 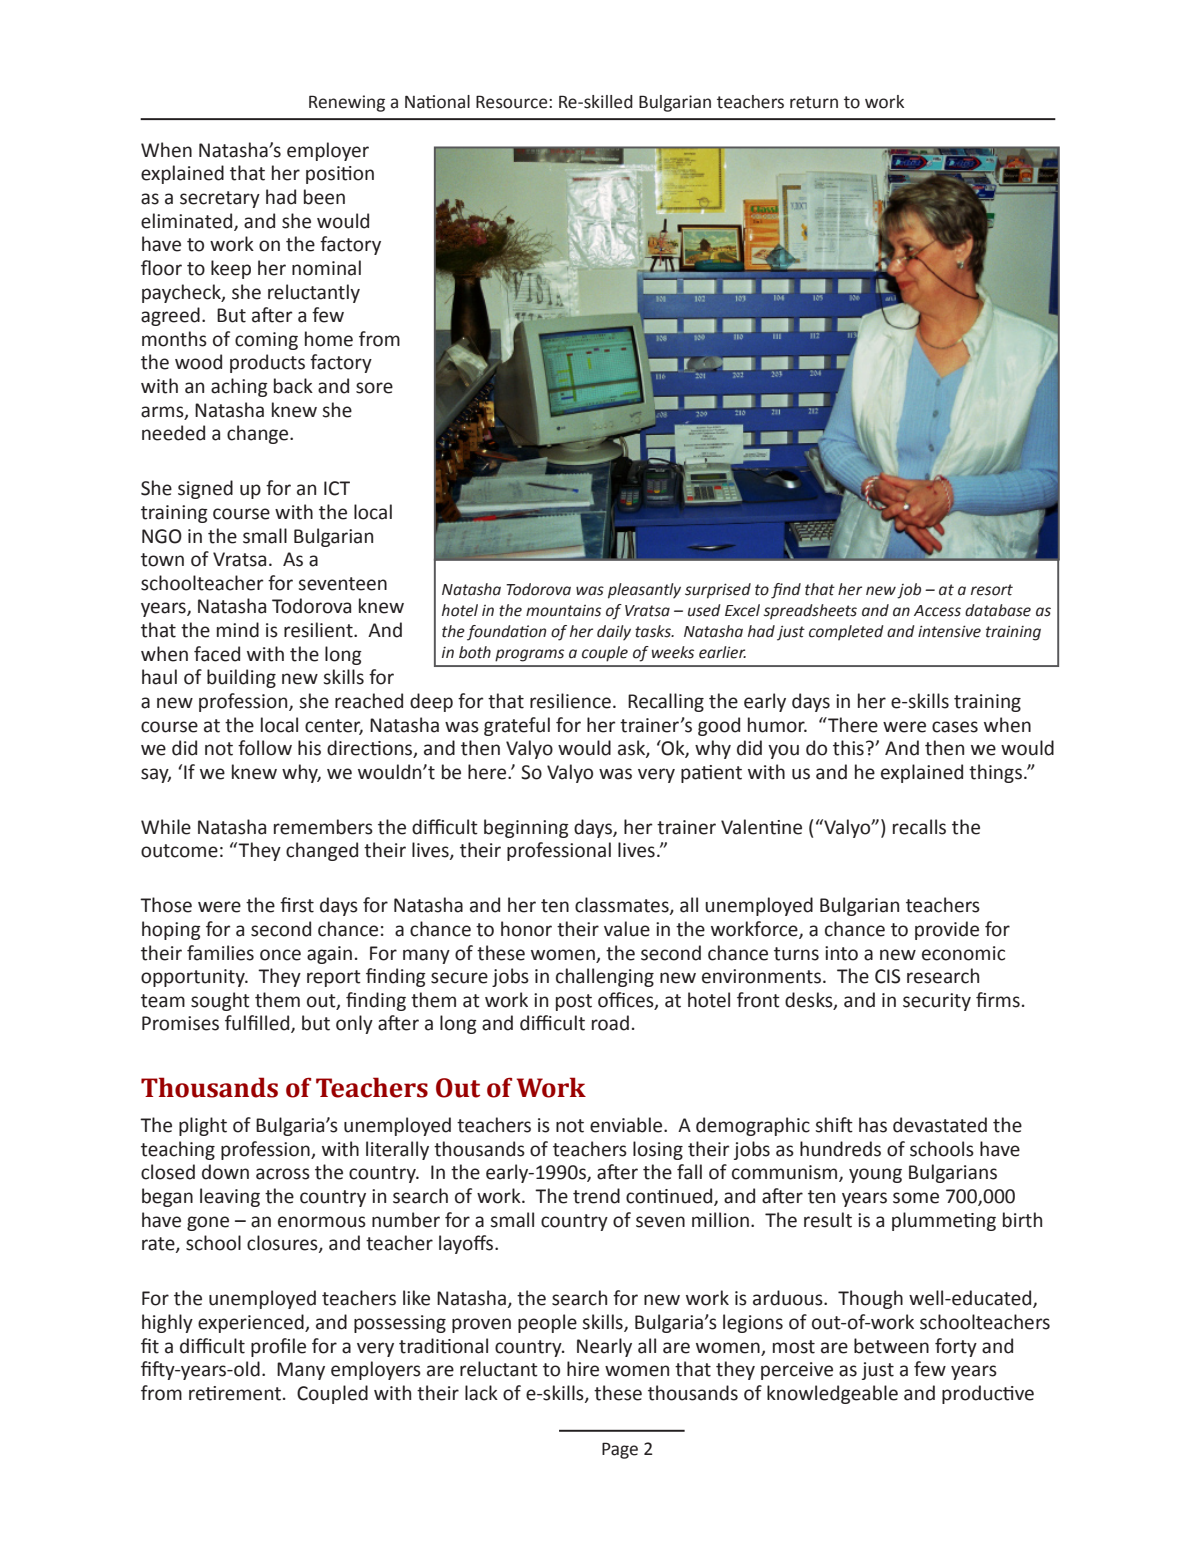 I want to click on secretary, so click(x=220, y=199).
